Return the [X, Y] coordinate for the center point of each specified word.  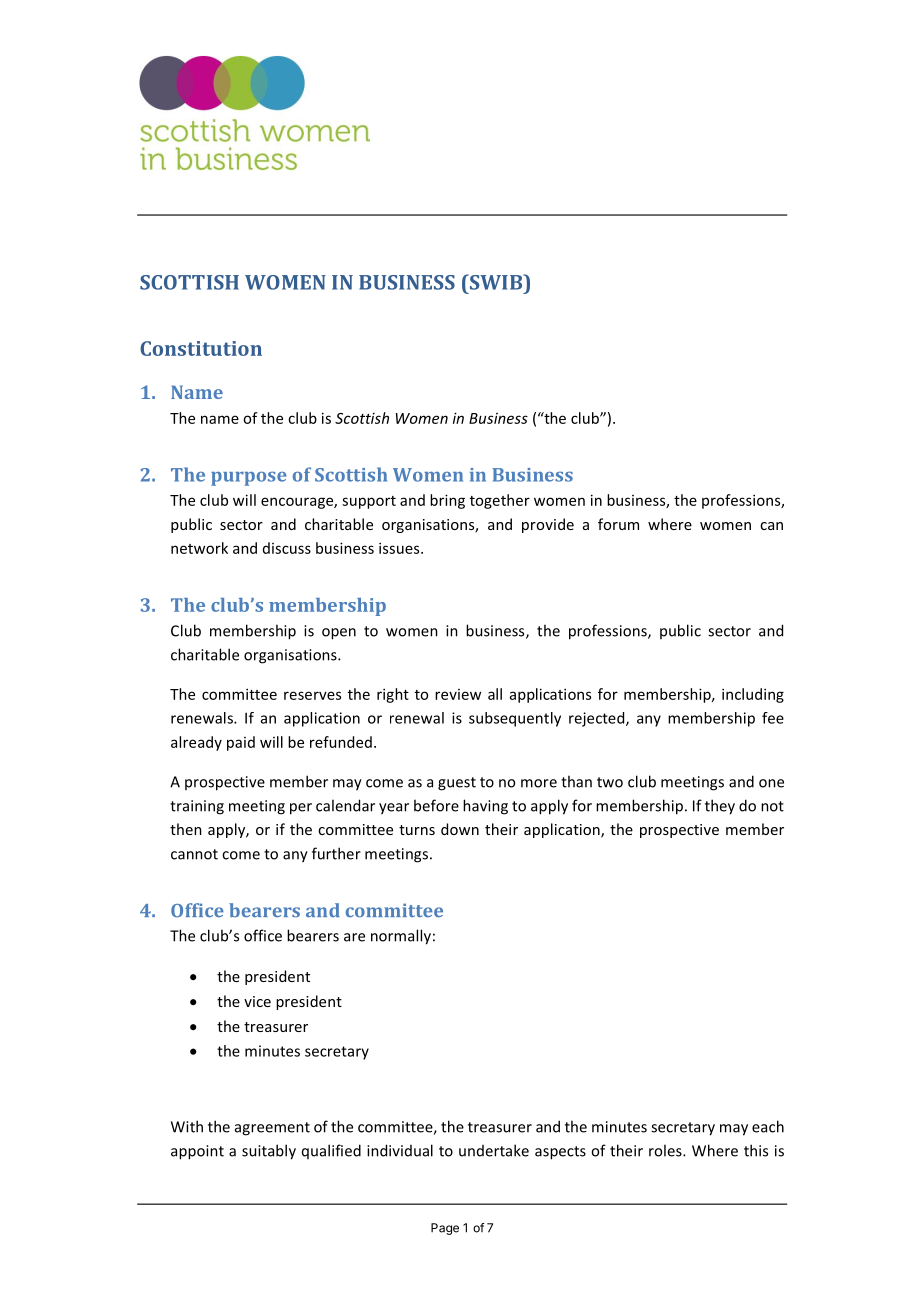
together [500, 501]
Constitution [201, 348]
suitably [269, 1152]
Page [445, 1229]
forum [618, 524]
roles [666, 1150]
